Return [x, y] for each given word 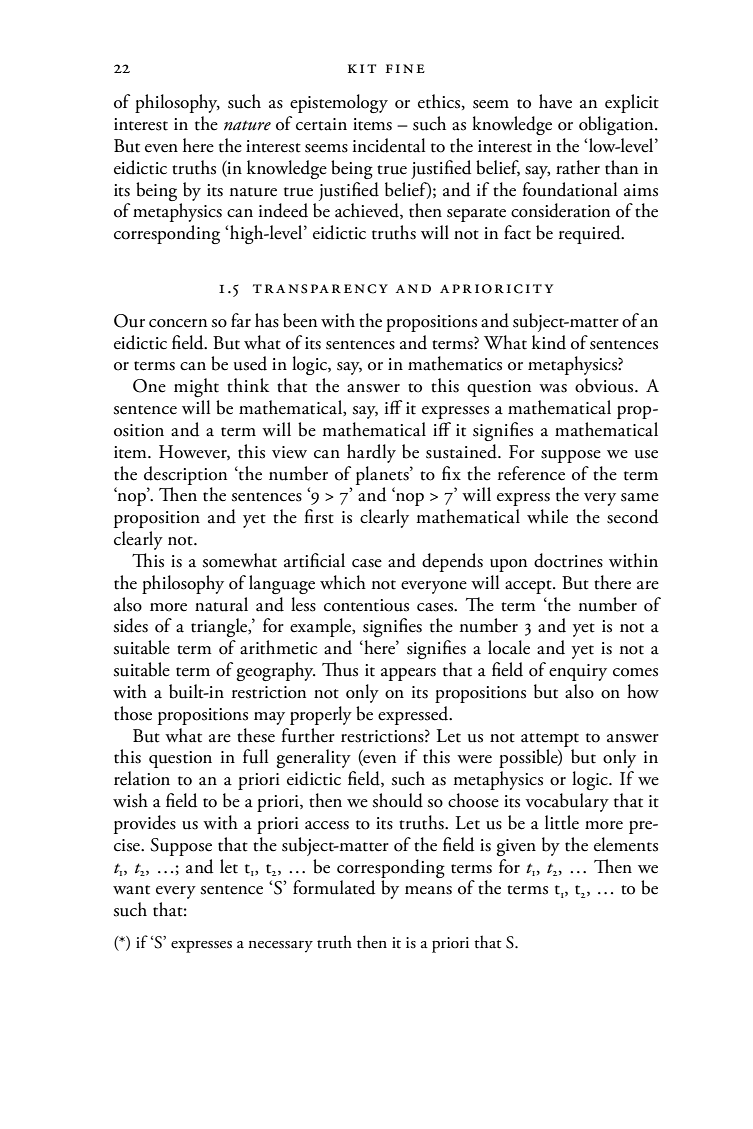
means [428, 890]
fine [405, 68]
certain [321, 124]
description [185, 475]
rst [323, 519]
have [555, 101]
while [547, 516]
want [131, 890]
